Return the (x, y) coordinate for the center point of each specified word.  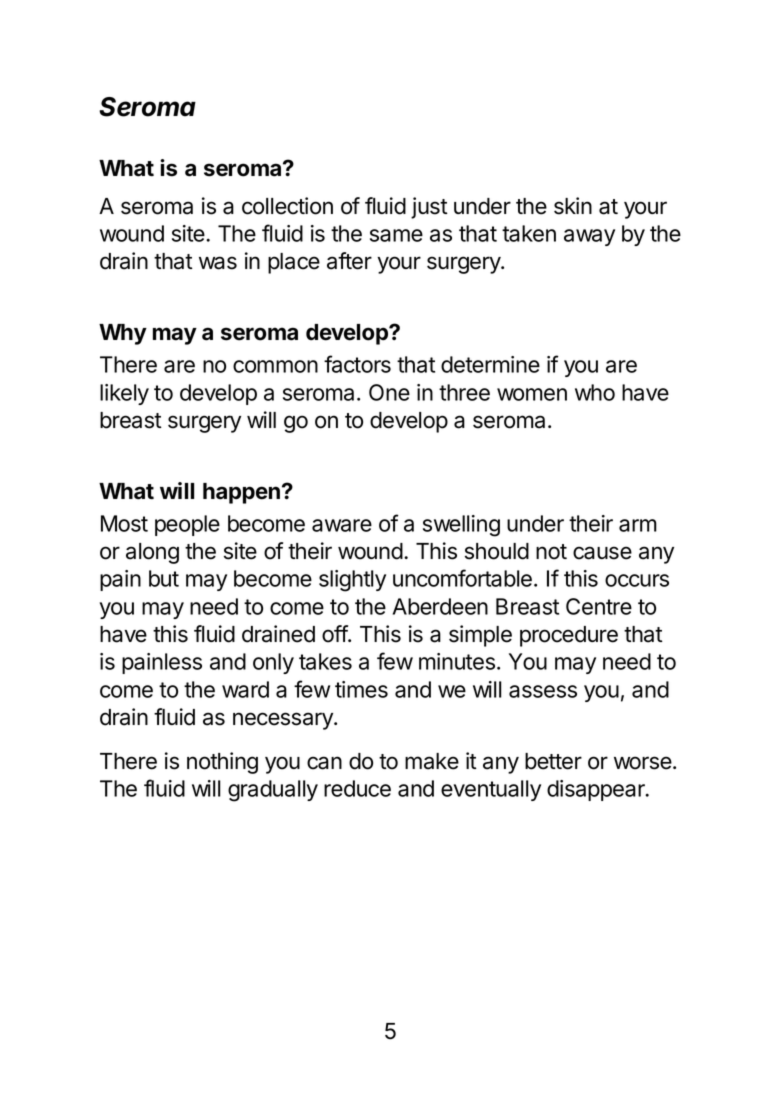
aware (342, 525)
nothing (222, 763)
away (589, 237)
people (187, 525)
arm (638, 525)
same (396, 235)
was (218, 263)
